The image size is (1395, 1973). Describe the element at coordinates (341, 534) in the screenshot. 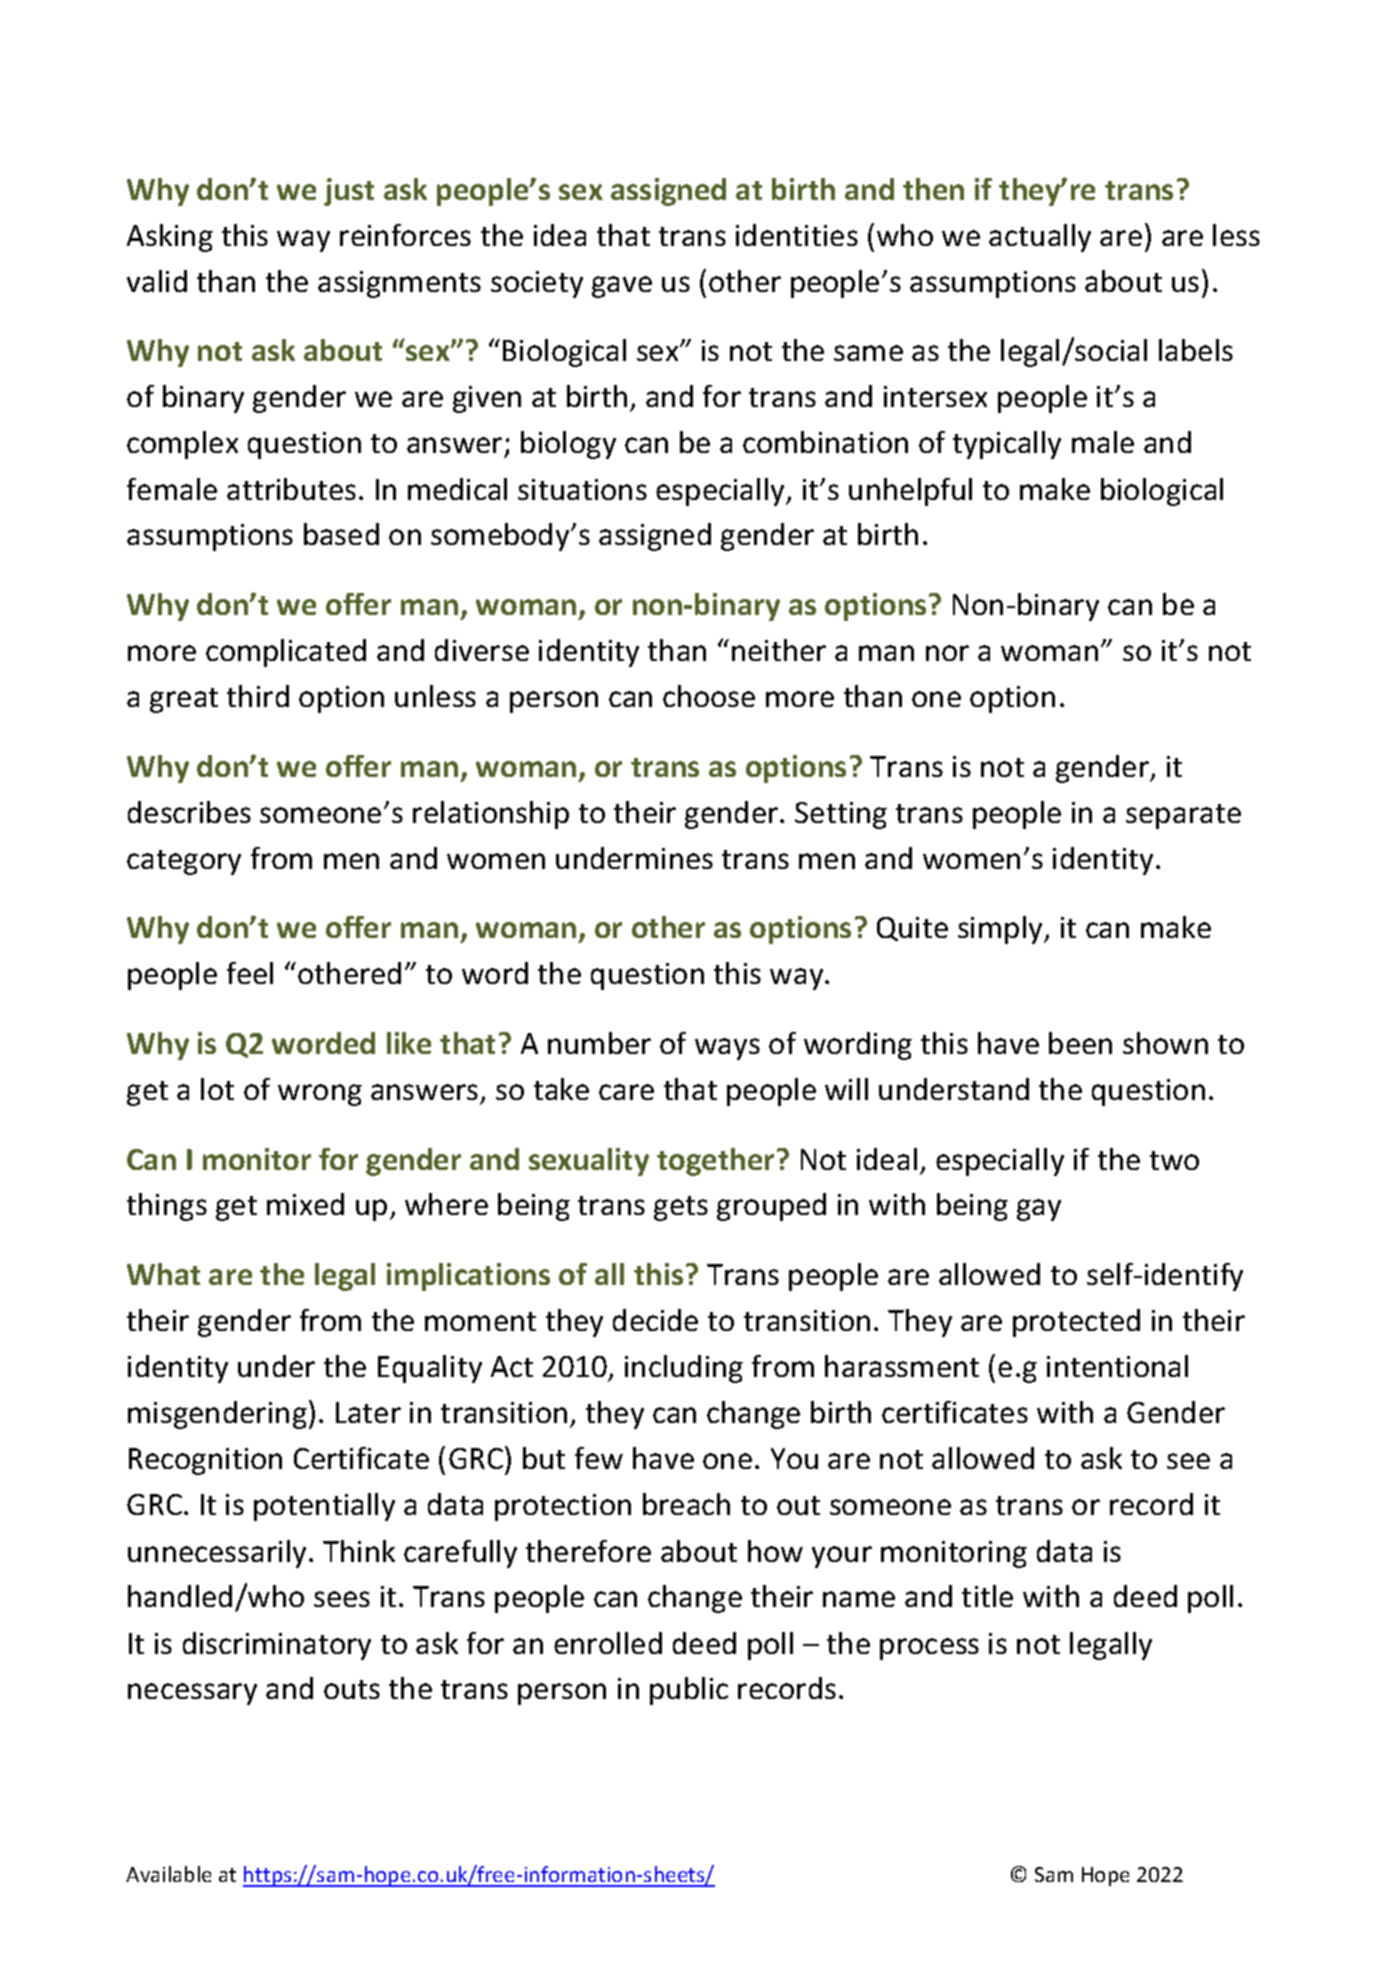

I see `based` at that location.
